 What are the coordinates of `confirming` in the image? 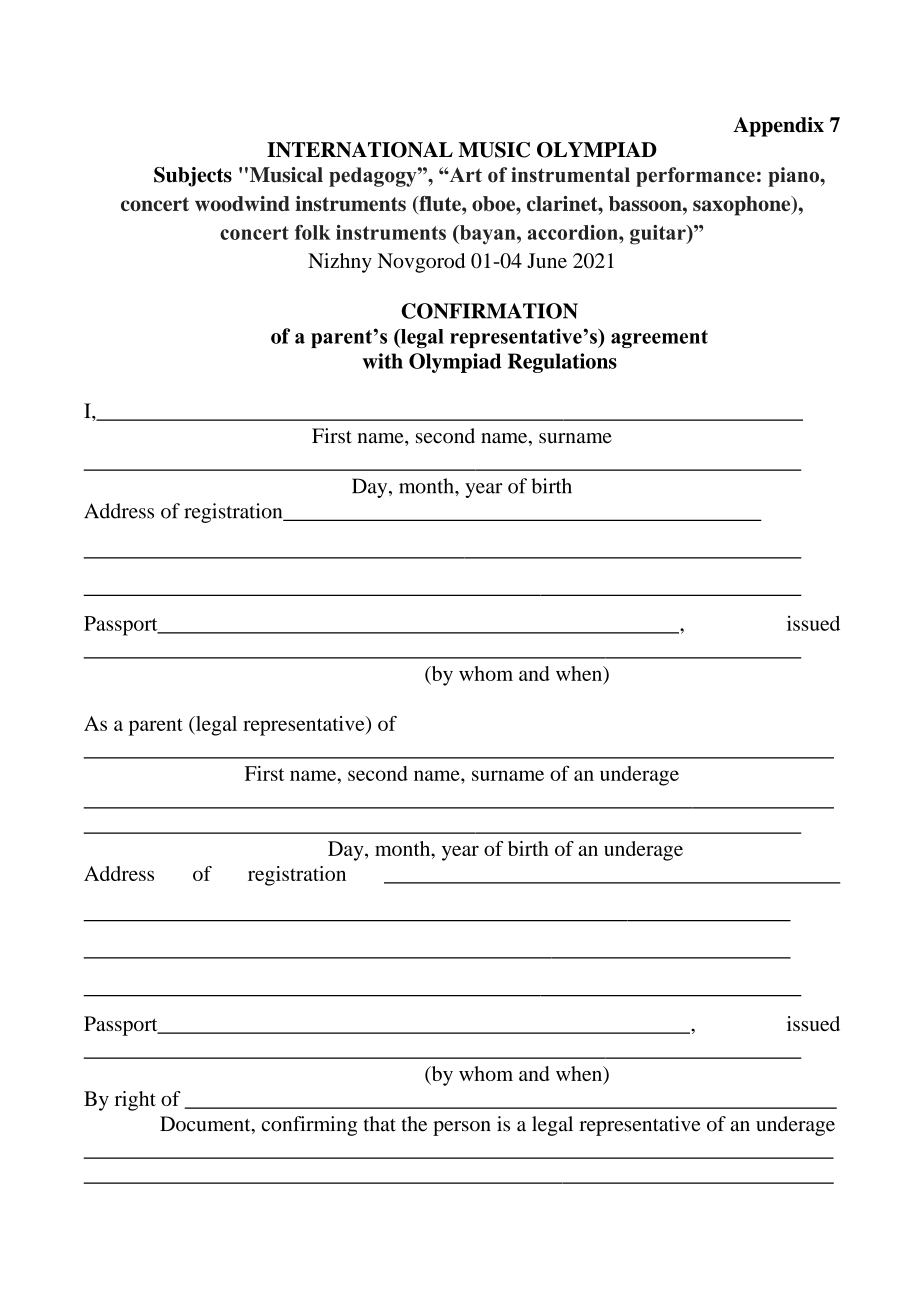 It's located at (309, 1126).
